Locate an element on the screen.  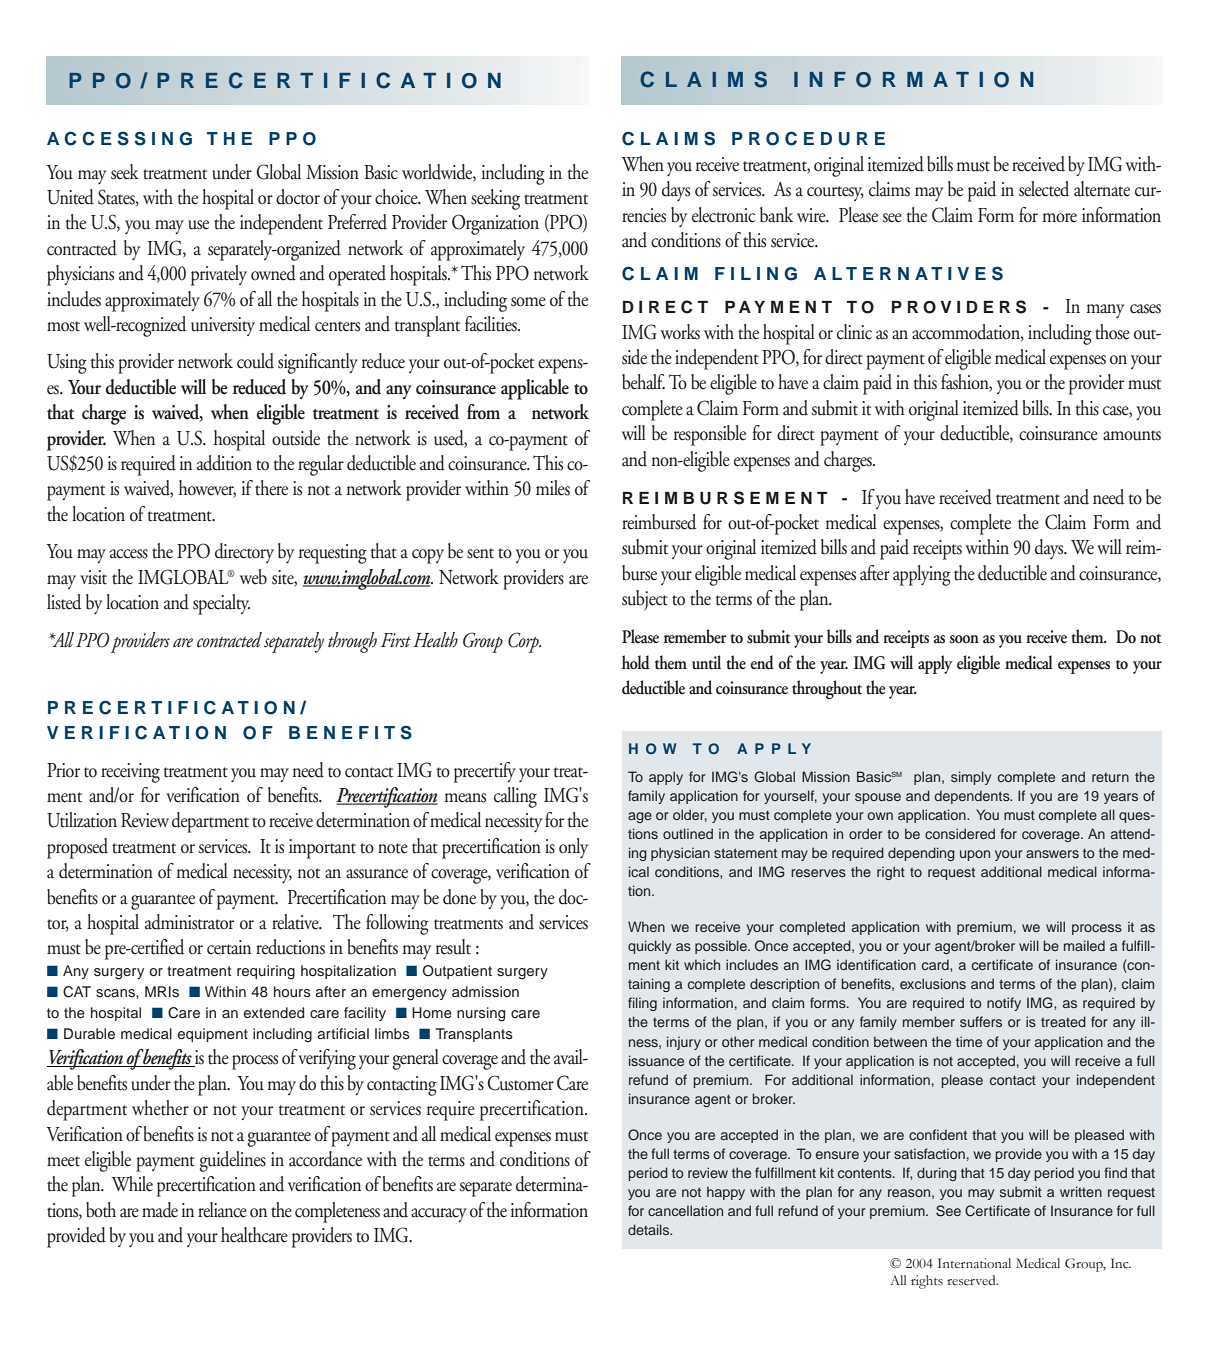
reserved is located at coordinates (972, 1280).
